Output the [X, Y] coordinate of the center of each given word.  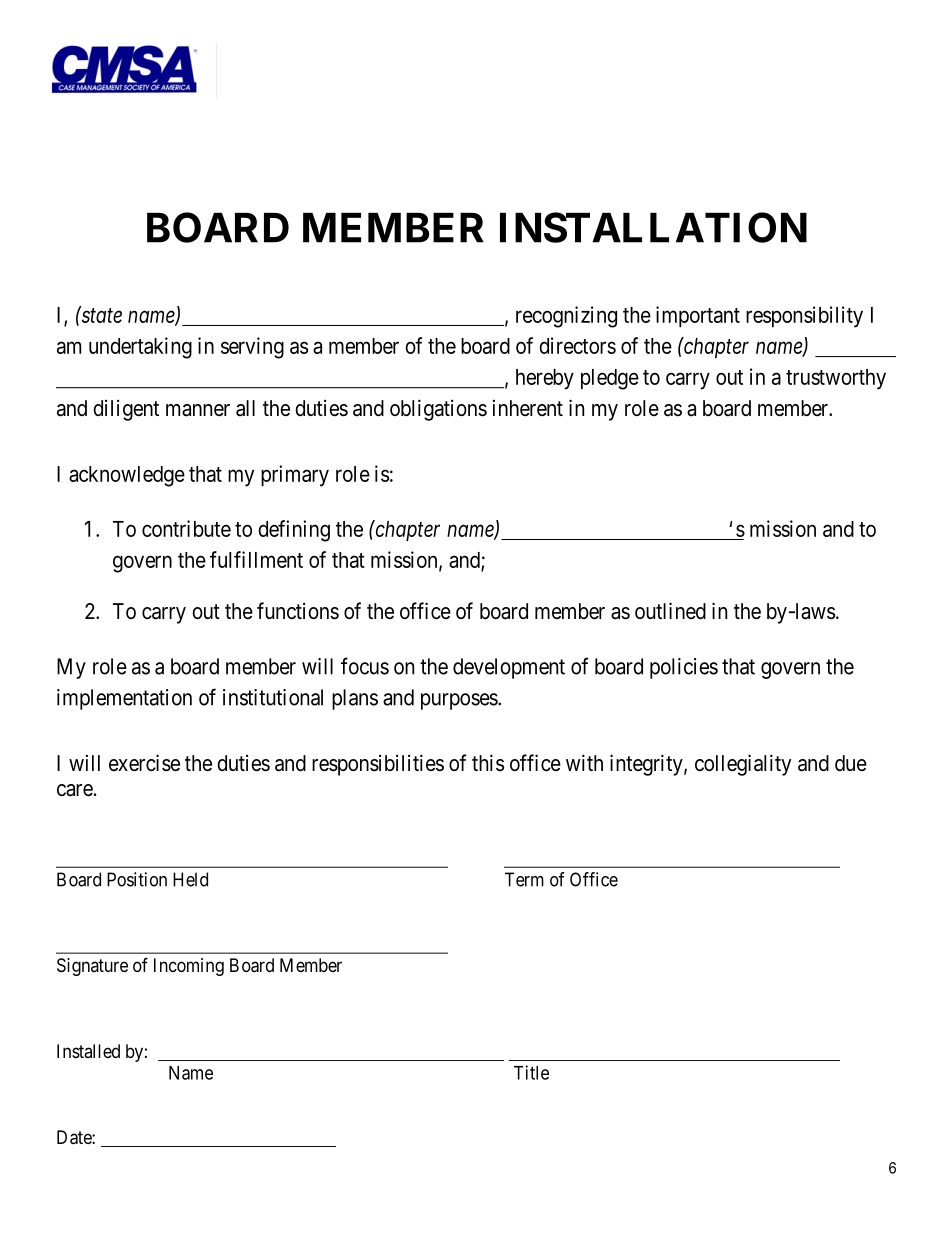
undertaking [140, 348]
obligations [438, 410]
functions [298, 611]
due [851, 763]
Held [190, 879]
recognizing [566, 317]
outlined [670, 611]
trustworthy [836, 379]
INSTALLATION [653, 227]
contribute [186, 528]
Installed [88, 1051]
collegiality [743, 765]
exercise [144, 763]
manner [198, 410]
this [488, 762]
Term [524, 879]
